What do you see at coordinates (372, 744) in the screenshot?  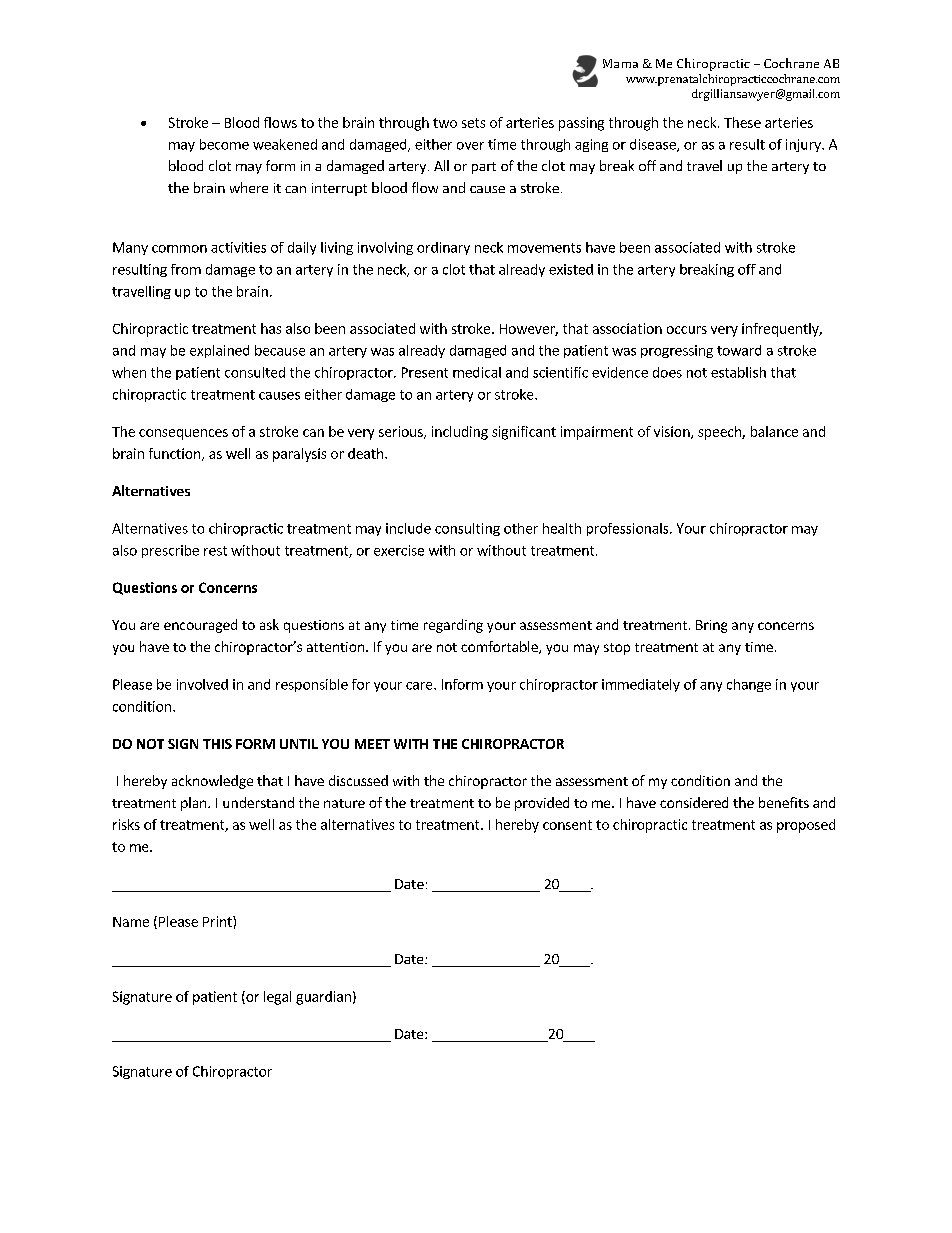 I see `MEET` at bounding box center [372, 744].
